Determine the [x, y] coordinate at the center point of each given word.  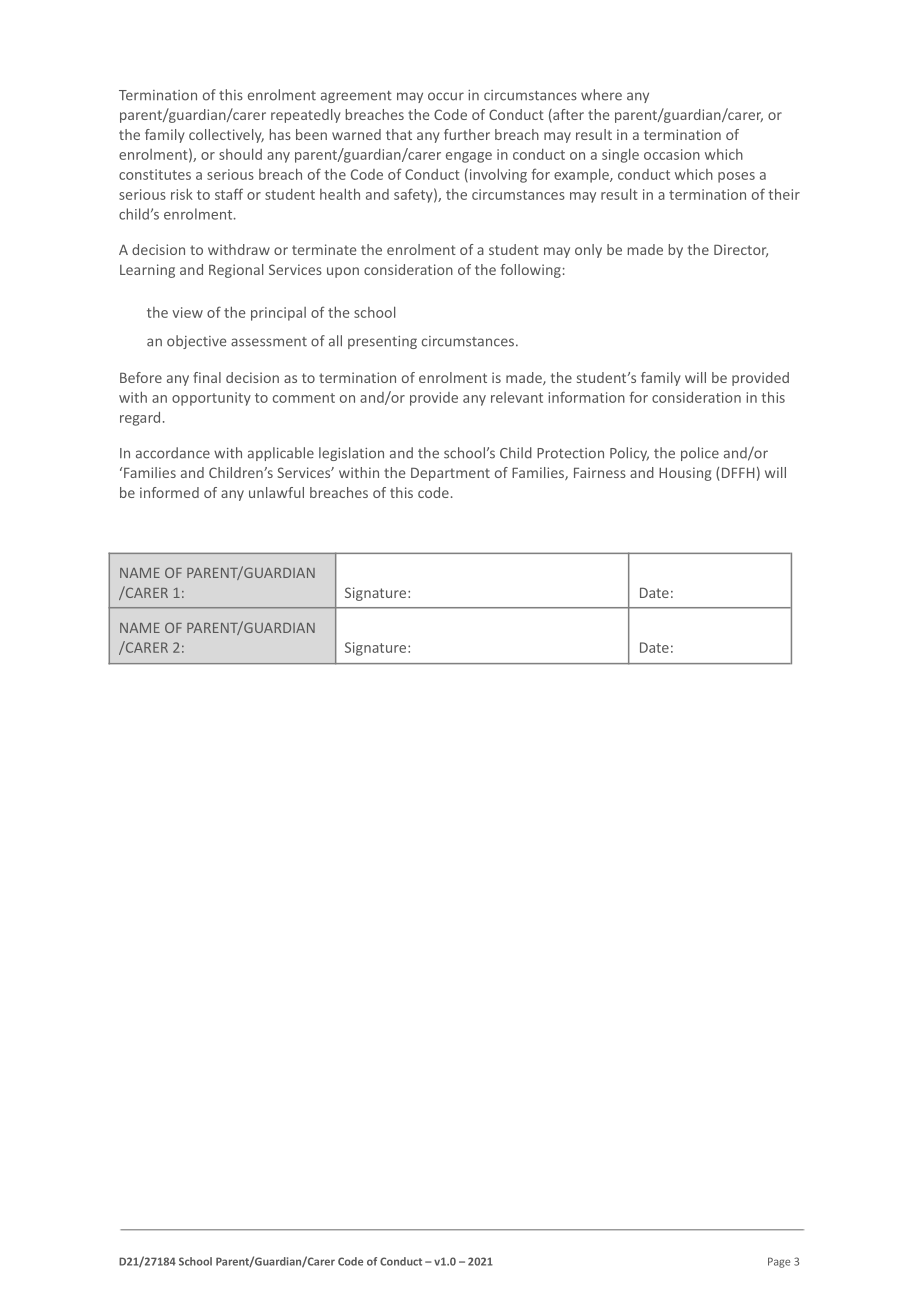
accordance [173, 453]
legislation [351, 454]
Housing [685, 474]
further [467, 134]
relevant [517, 397]
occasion [672, 154]
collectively [226, 136]
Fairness [600, 472]
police [700, 454]
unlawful [276, 492]
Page [779, 1262]
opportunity [211, 399]
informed [169, 492]
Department [450, 474]
